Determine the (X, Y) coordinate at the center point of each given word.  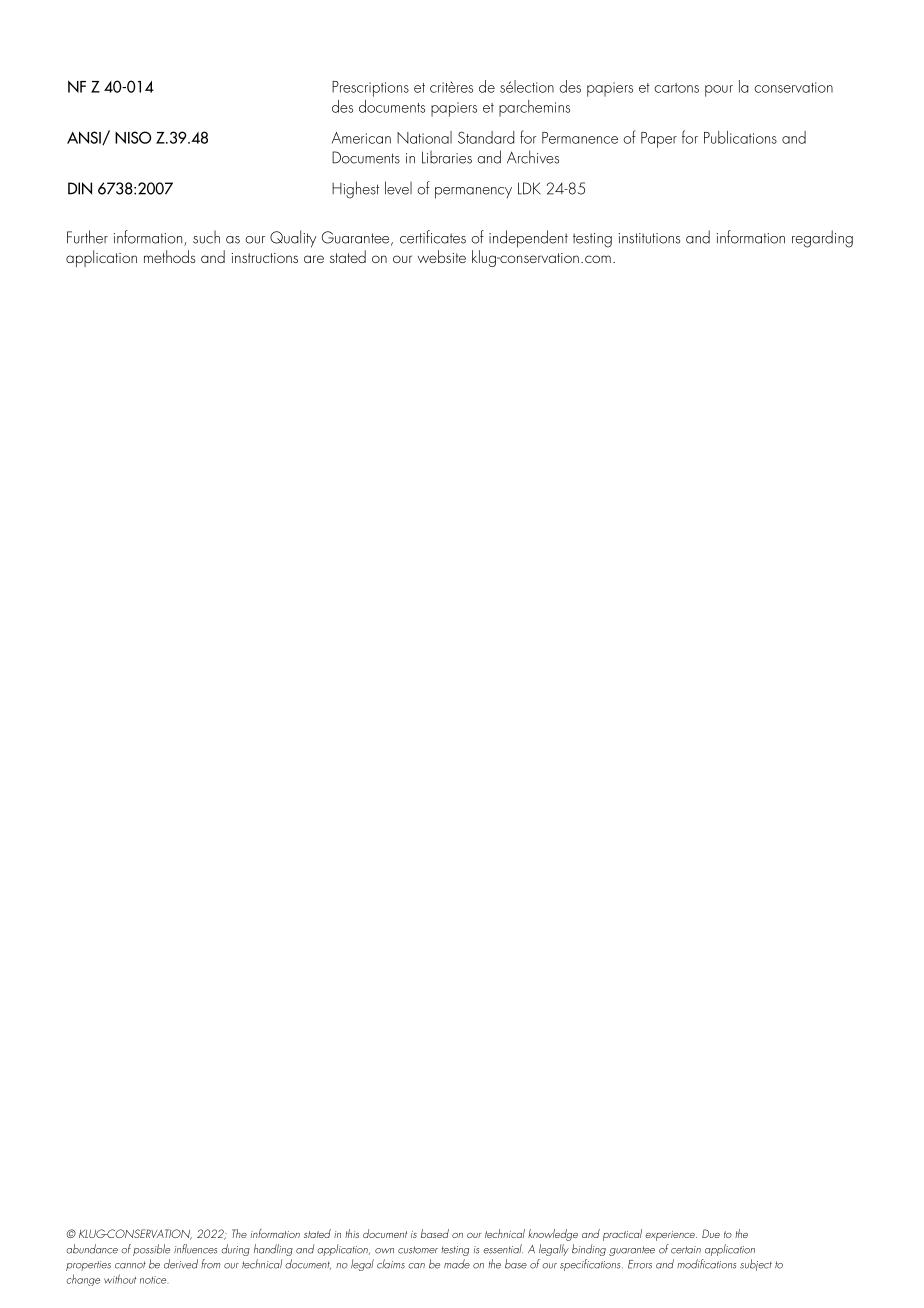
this (352, 1233)
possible (151, 1250)
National (424, 137)
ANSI (85, 138)
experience (671, 1236)
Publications (740, 137)
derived (181, 1264)
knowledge (553, 1235)
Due (711, 1233)
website (442, 256)
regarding (822, 239)
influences (195, 1249)
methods (169, 256)
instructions (264, 258)
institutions (649, 238)
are (314, 259)
